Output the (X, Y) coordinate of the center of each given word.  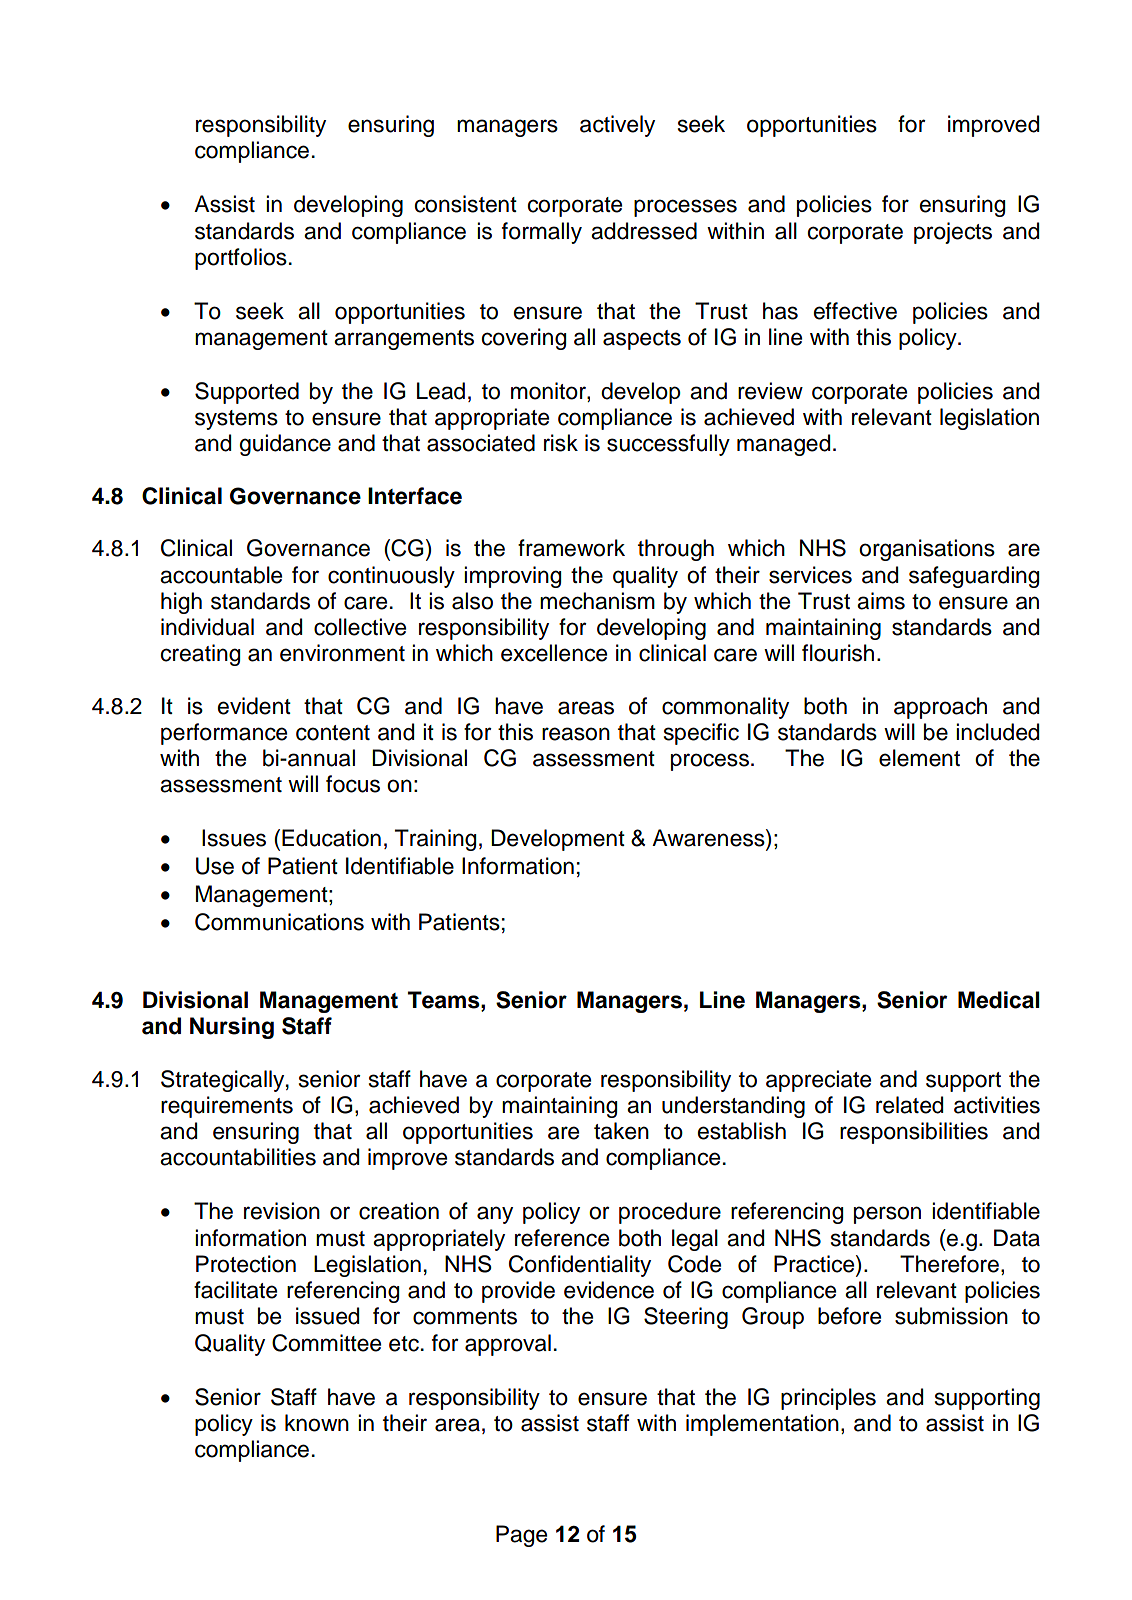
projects (953, 233)
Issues (234, 838)
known (317, 1423)
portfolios (241, 259)
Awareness (709, 838)
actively (617, 126)
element (919, 758)
